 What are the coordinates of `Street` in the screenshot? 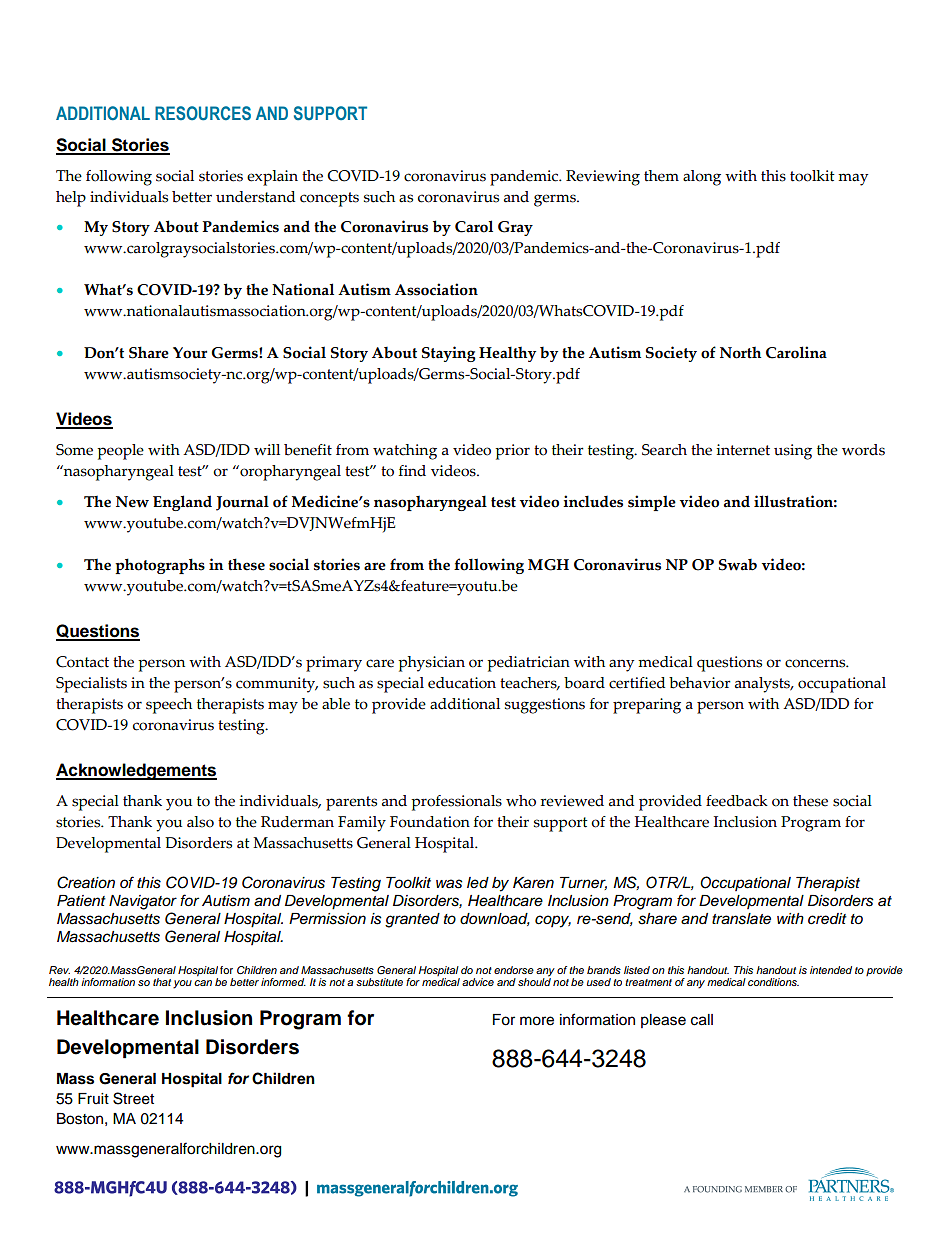 It's located at (133, 1098).
